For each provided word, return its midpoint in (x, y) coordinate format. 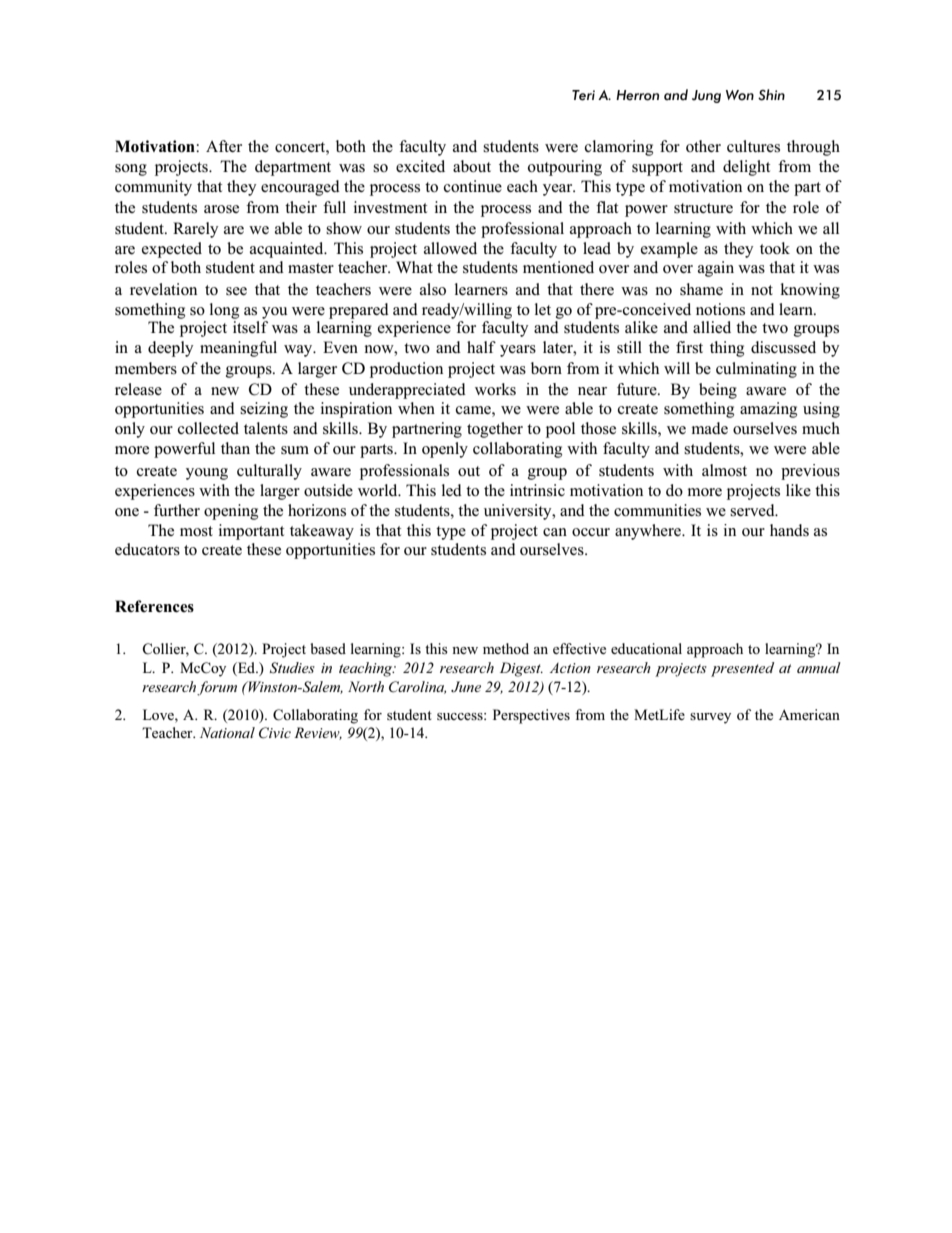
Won (740, 95)
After (224, 146)
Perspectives (531, 716)
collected (208, 428)
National (227, 732)
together (495, 430)
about (472, 166)
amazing (768, 410)
